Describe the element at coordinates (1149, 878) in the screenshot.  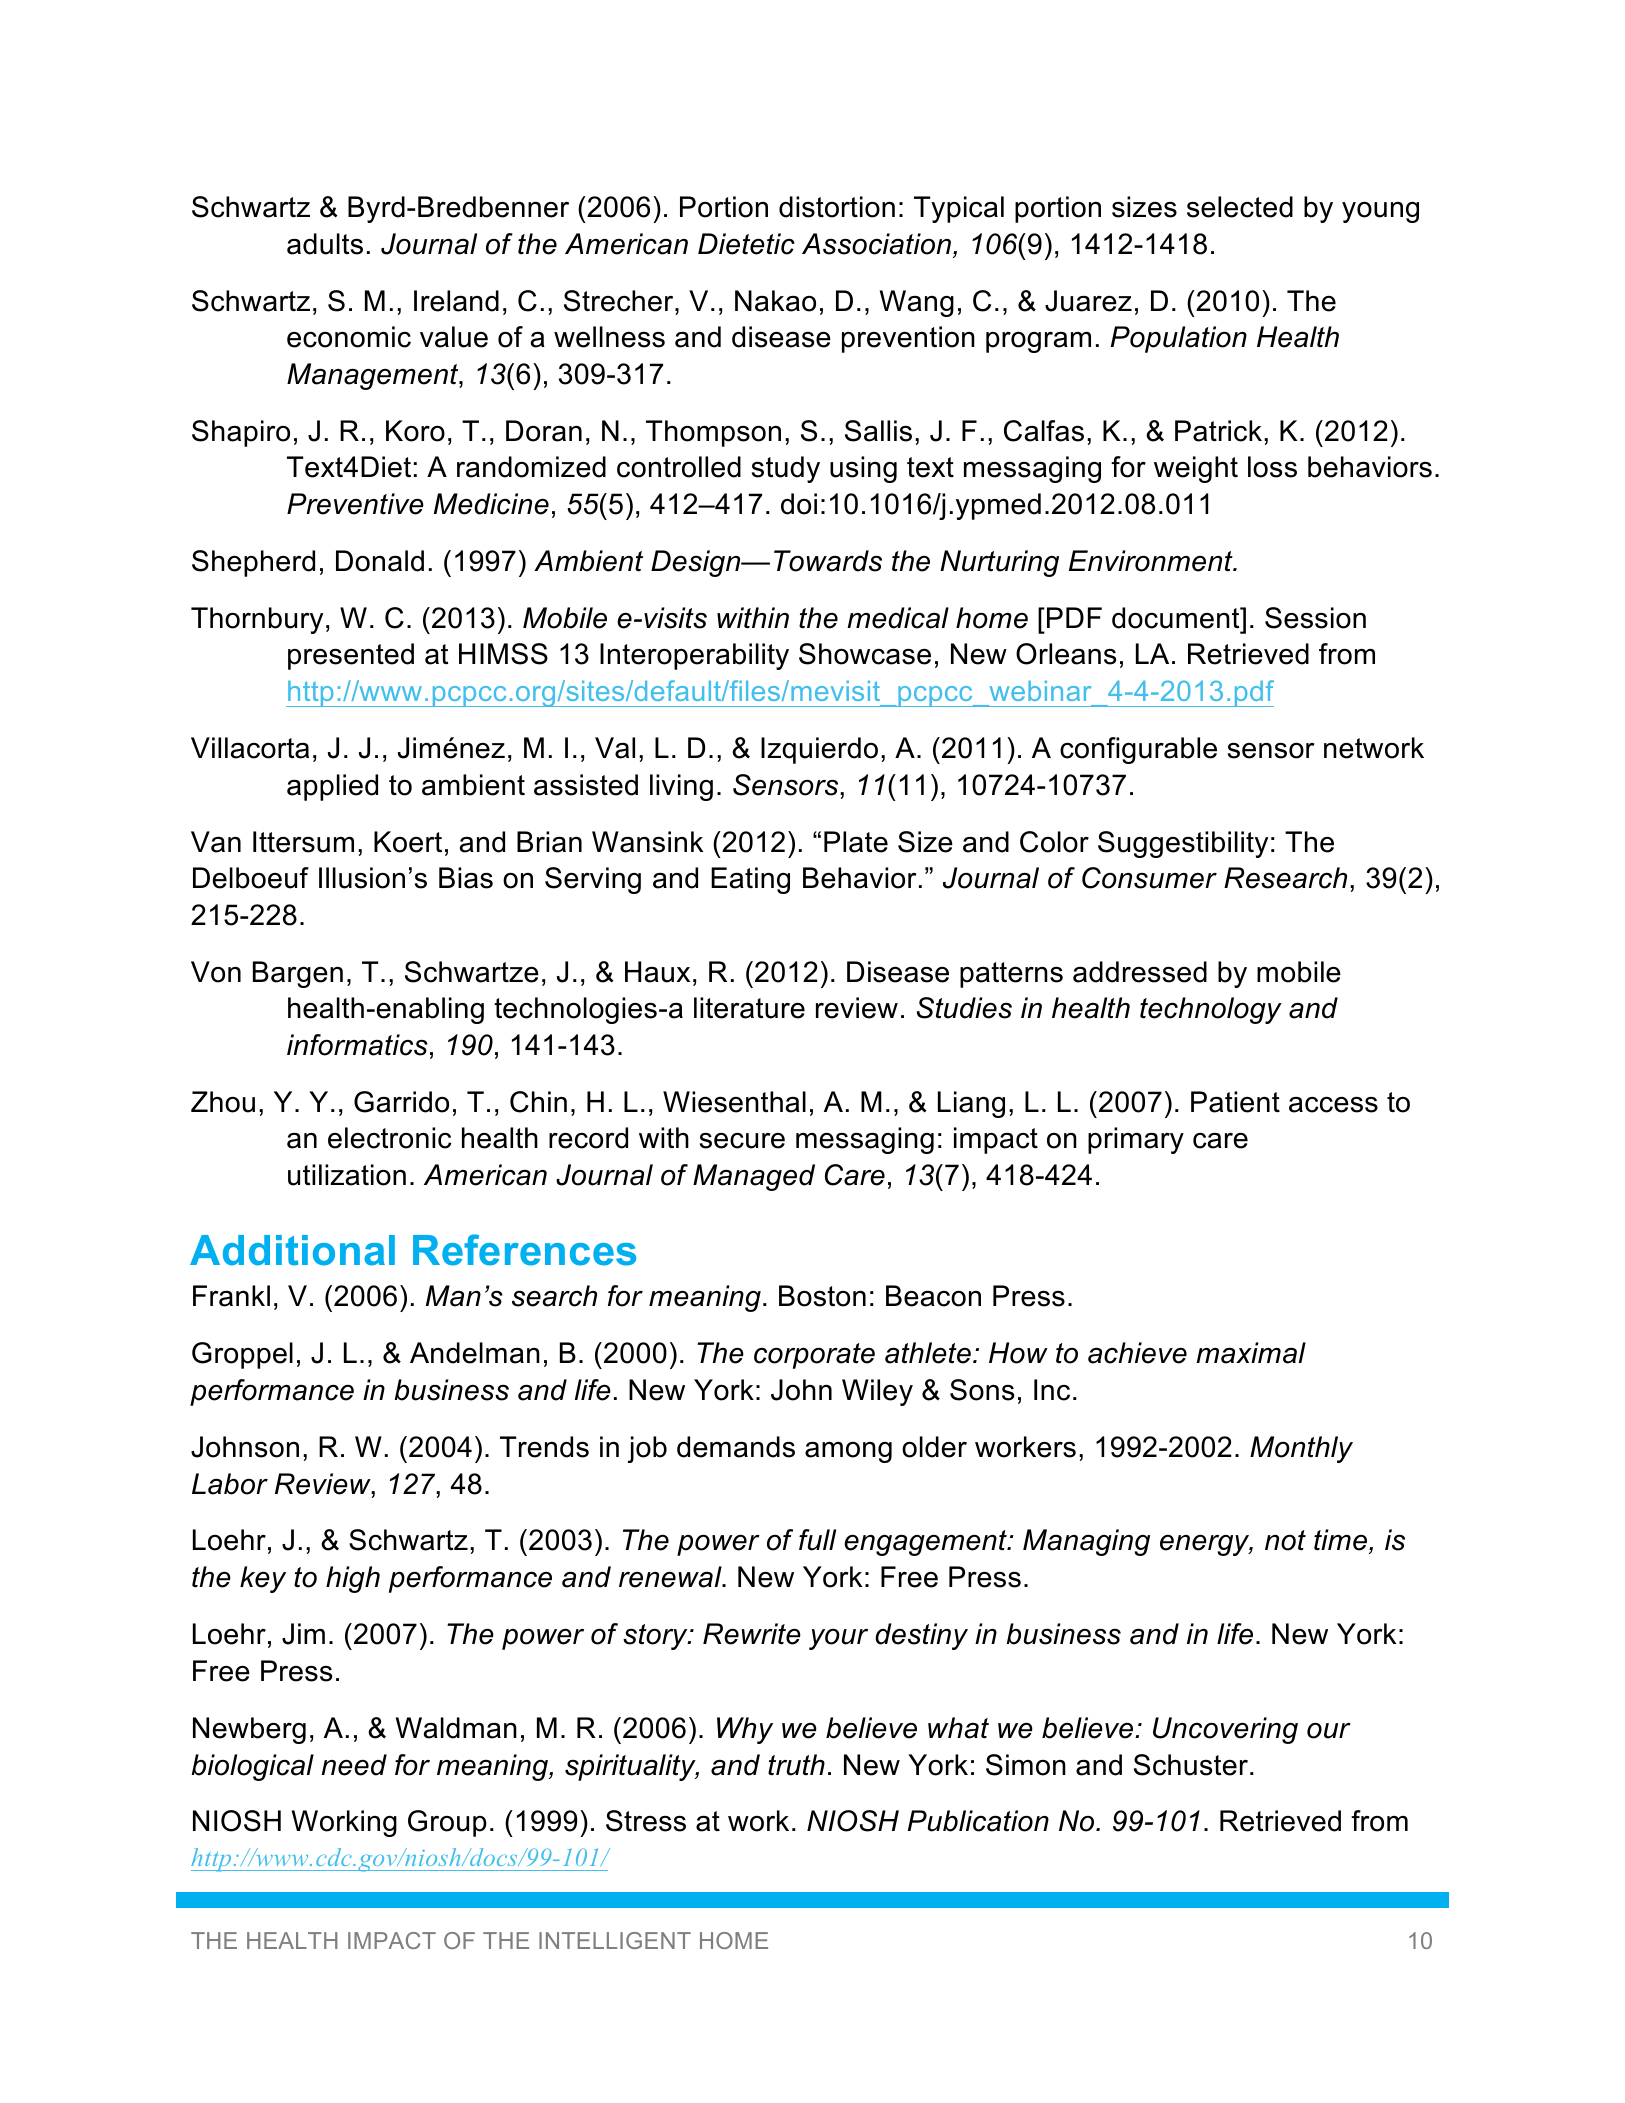
I see `Consumer` at that location.
